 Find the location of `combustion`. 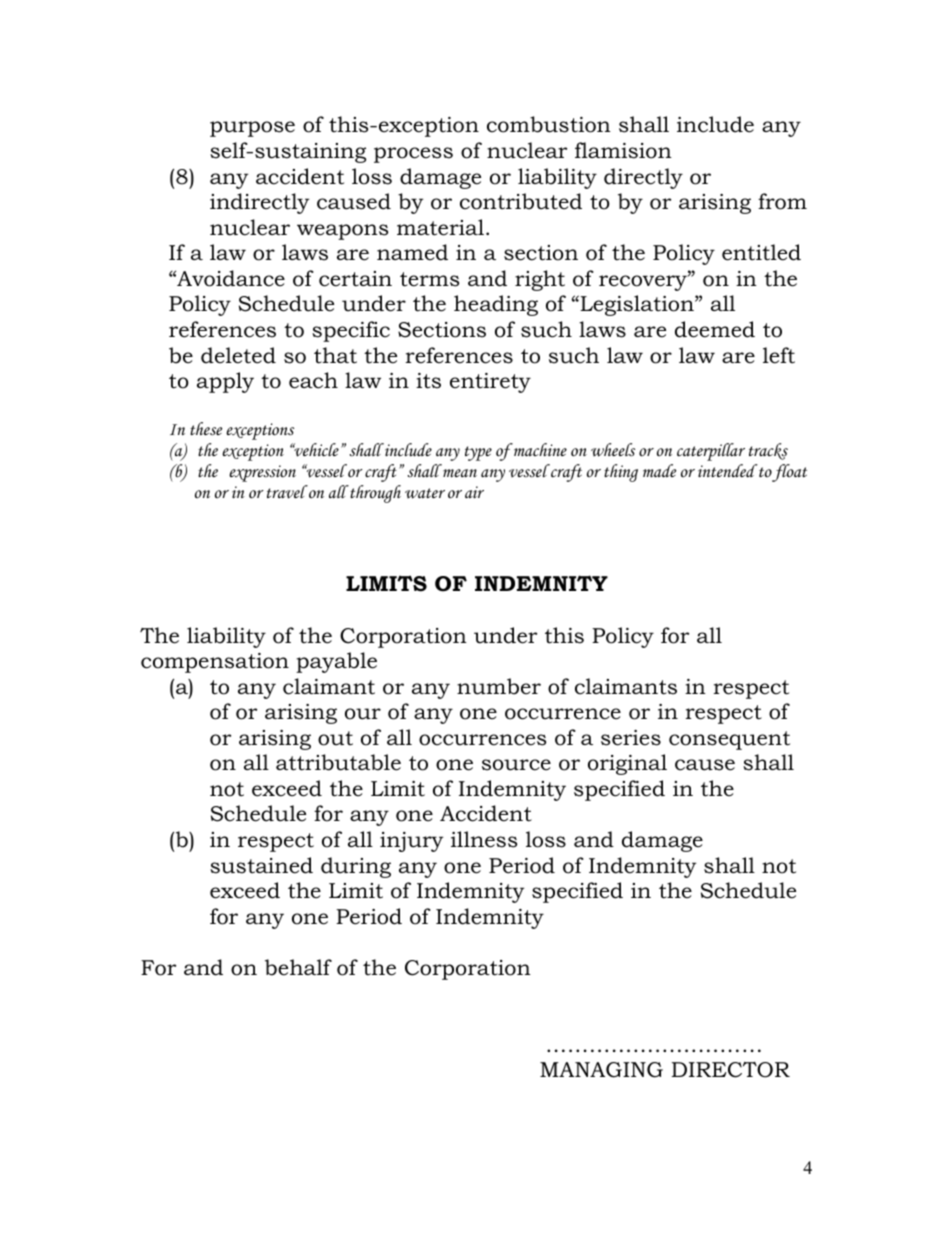

combustion is located at coordinates (549, 124).
